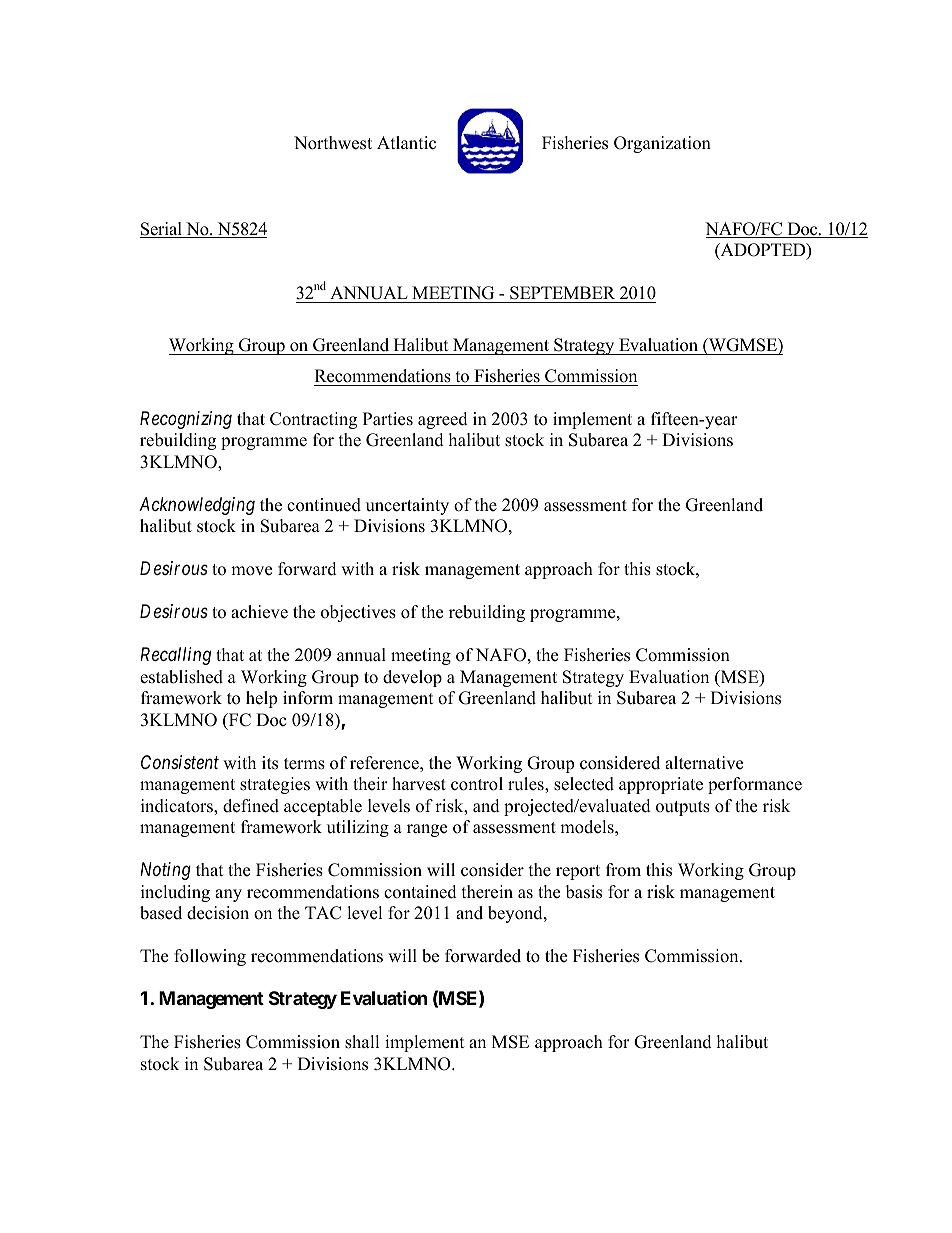 The height and width of the screenshot is (1233, 952). What do you see at coordinates (704, 763) in the screenshot?
I see `alternative` at bounding box center [704, 763].
